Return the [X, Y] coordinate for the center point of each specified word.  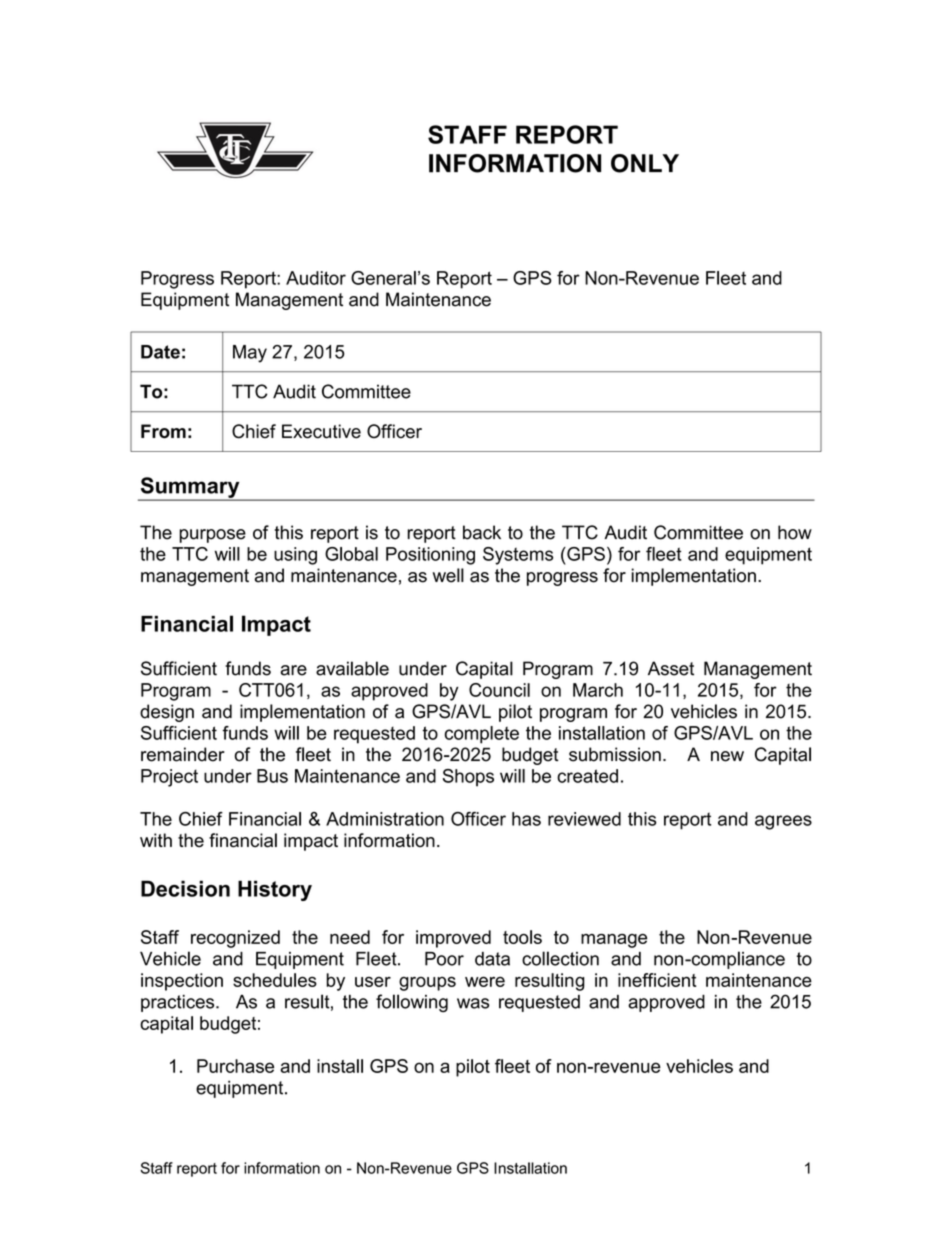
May [250, 354]
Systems [518, 556]
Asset [671, 668]
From [163, 431]
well [448, 575]
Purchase [235, 1066]
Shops [468, 778]
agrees [783, 822]
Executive [321, 431]
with [156, 840]
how [795, 532]
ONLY [645, 163]
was [473, 1003]
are [293, 670]
